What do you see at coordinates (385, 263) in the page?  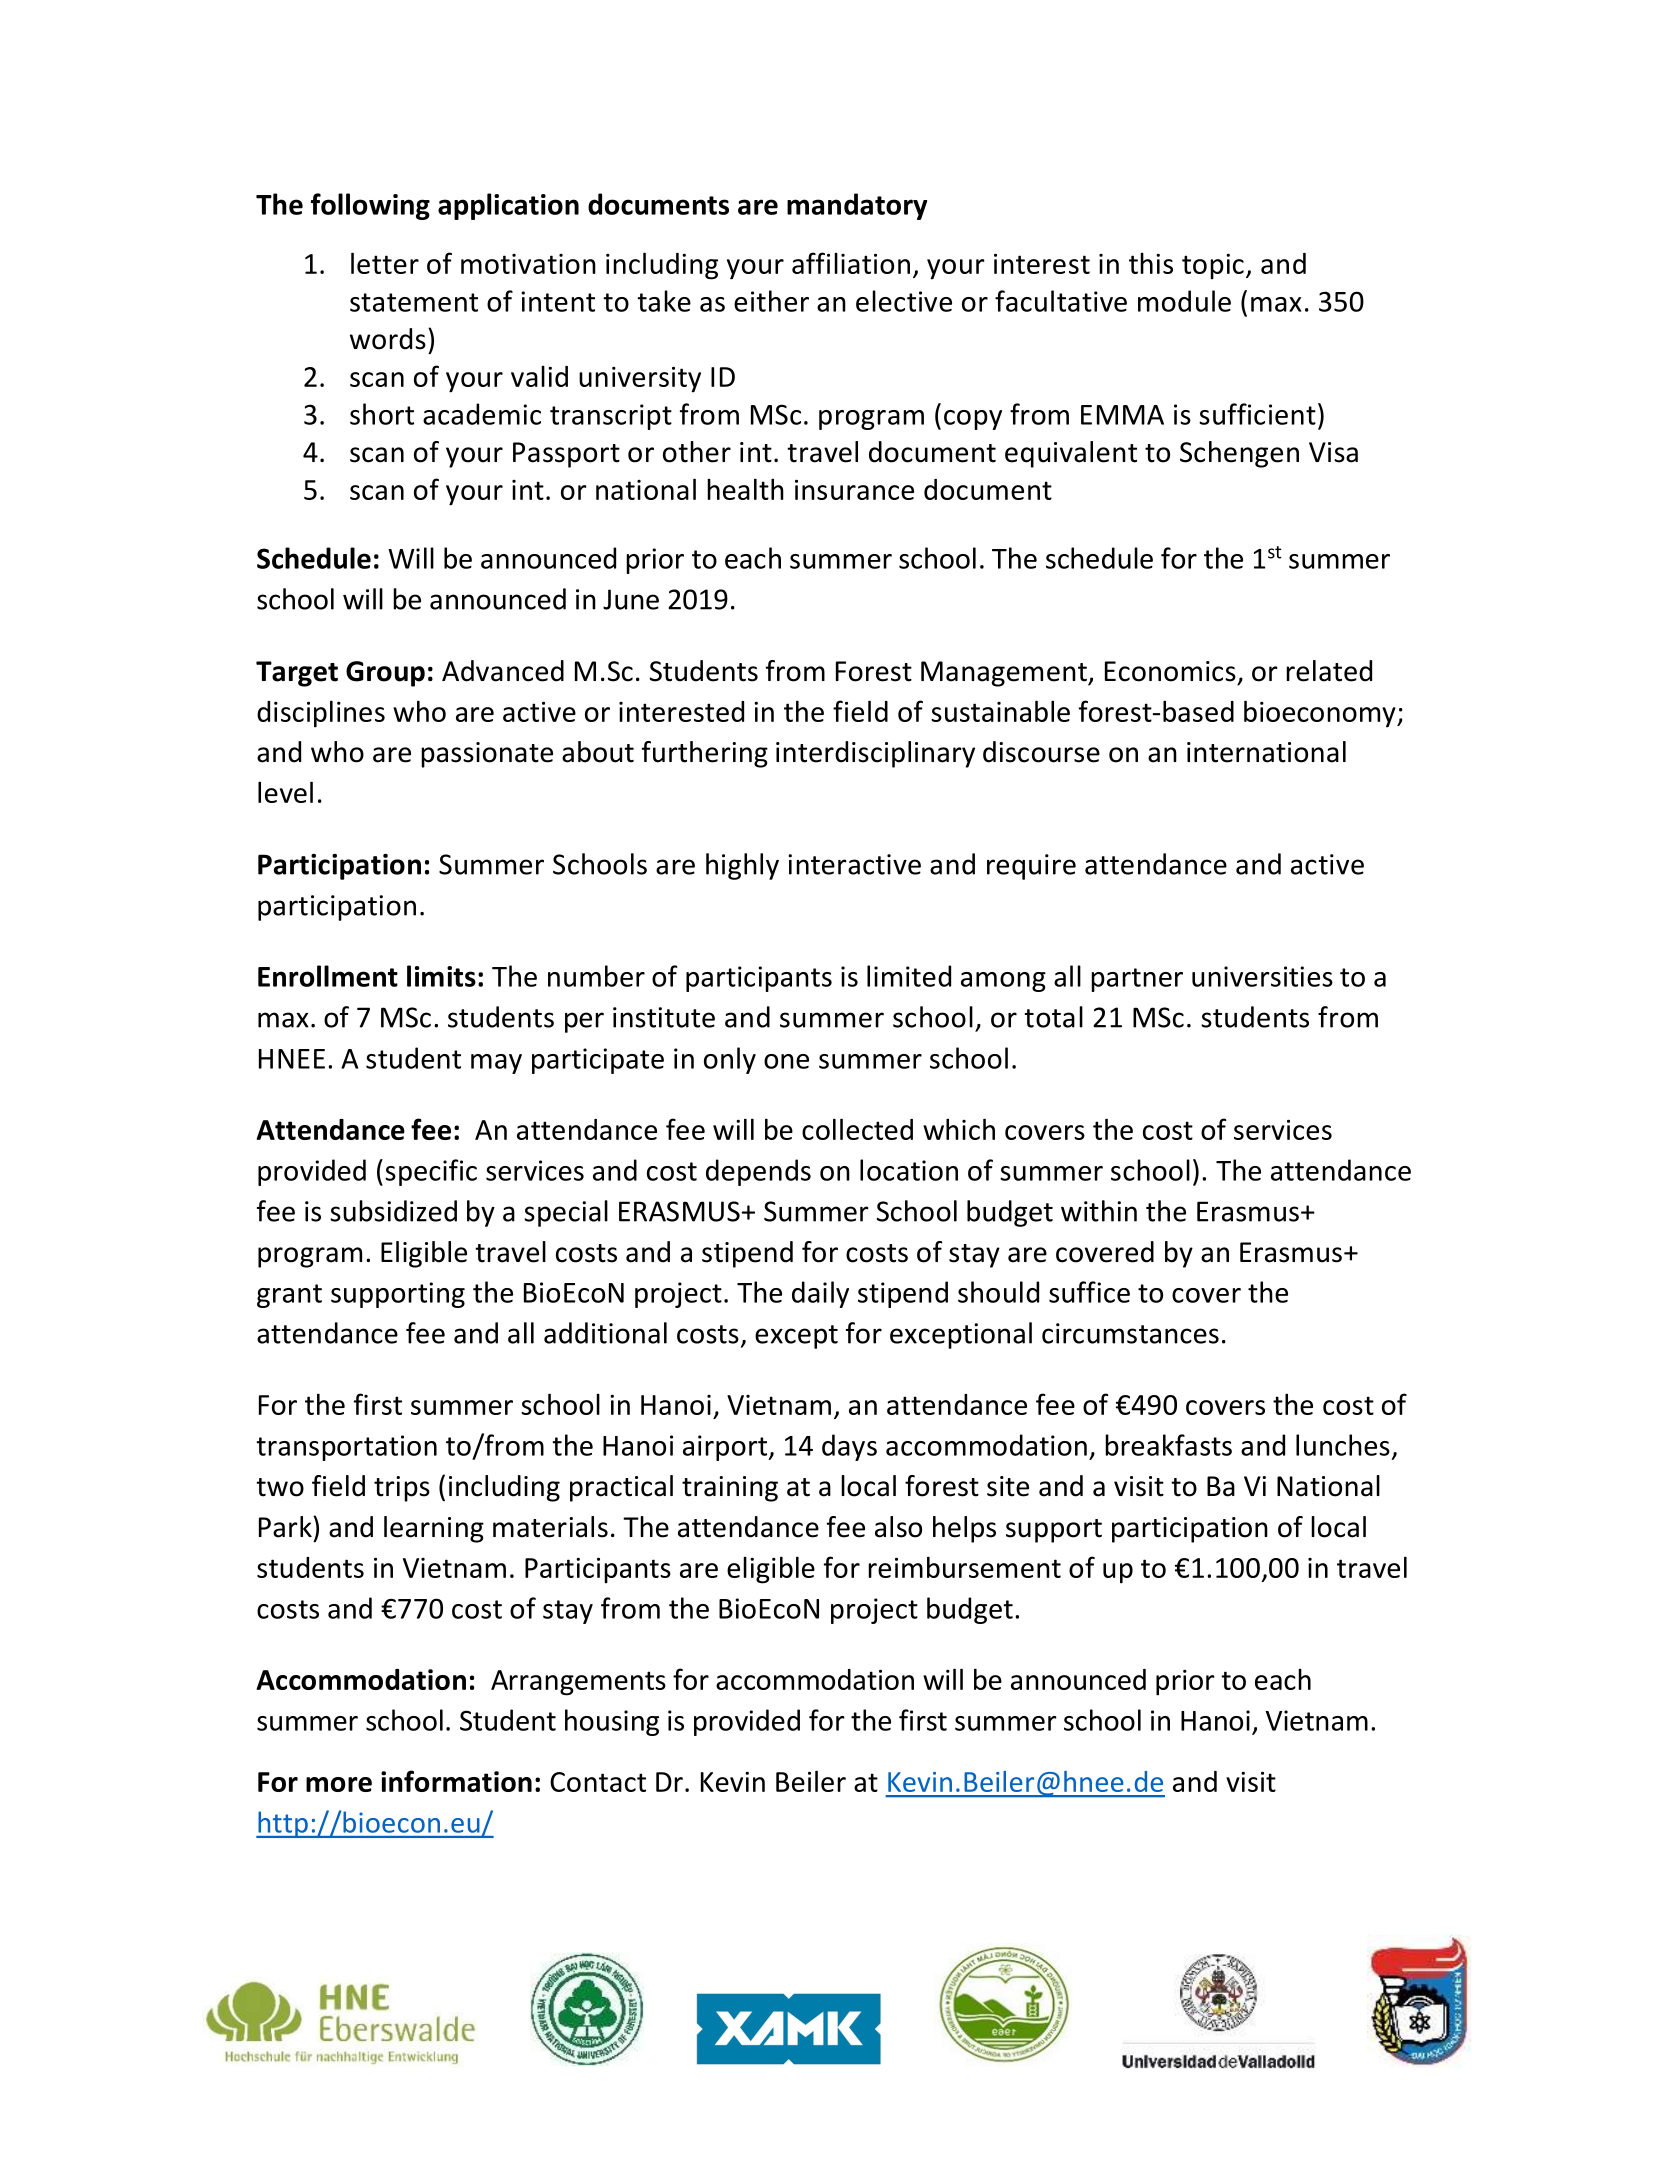 I see `letter` at bounding box center [385, 263].
